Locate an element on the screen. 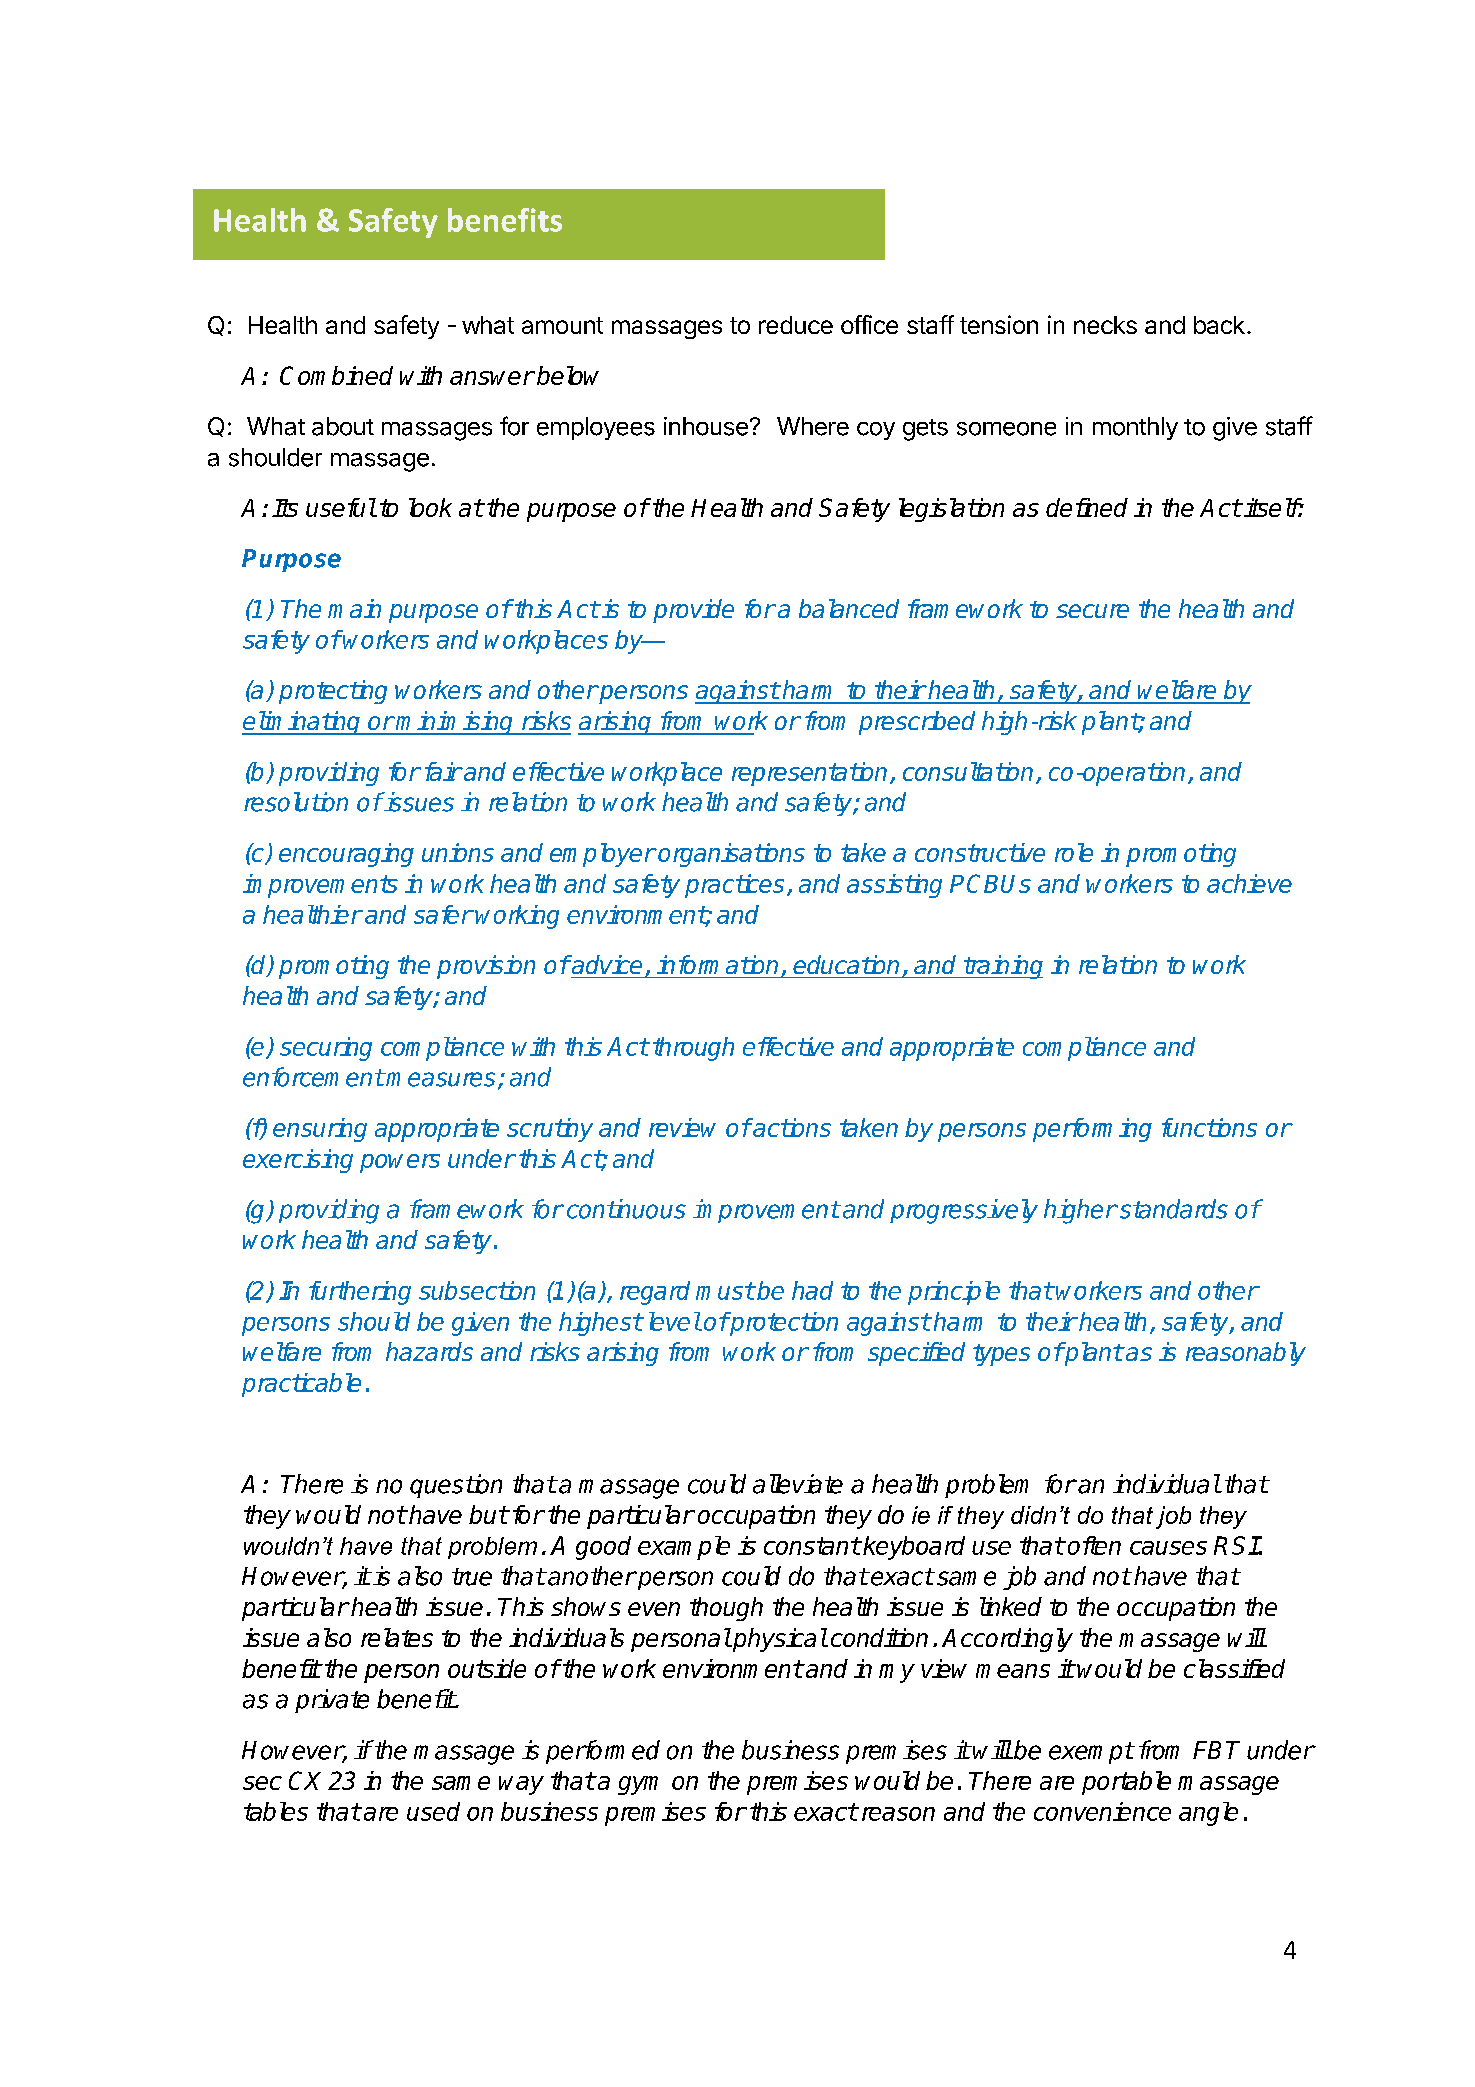  reduce is located at coordinates (796, 325).
